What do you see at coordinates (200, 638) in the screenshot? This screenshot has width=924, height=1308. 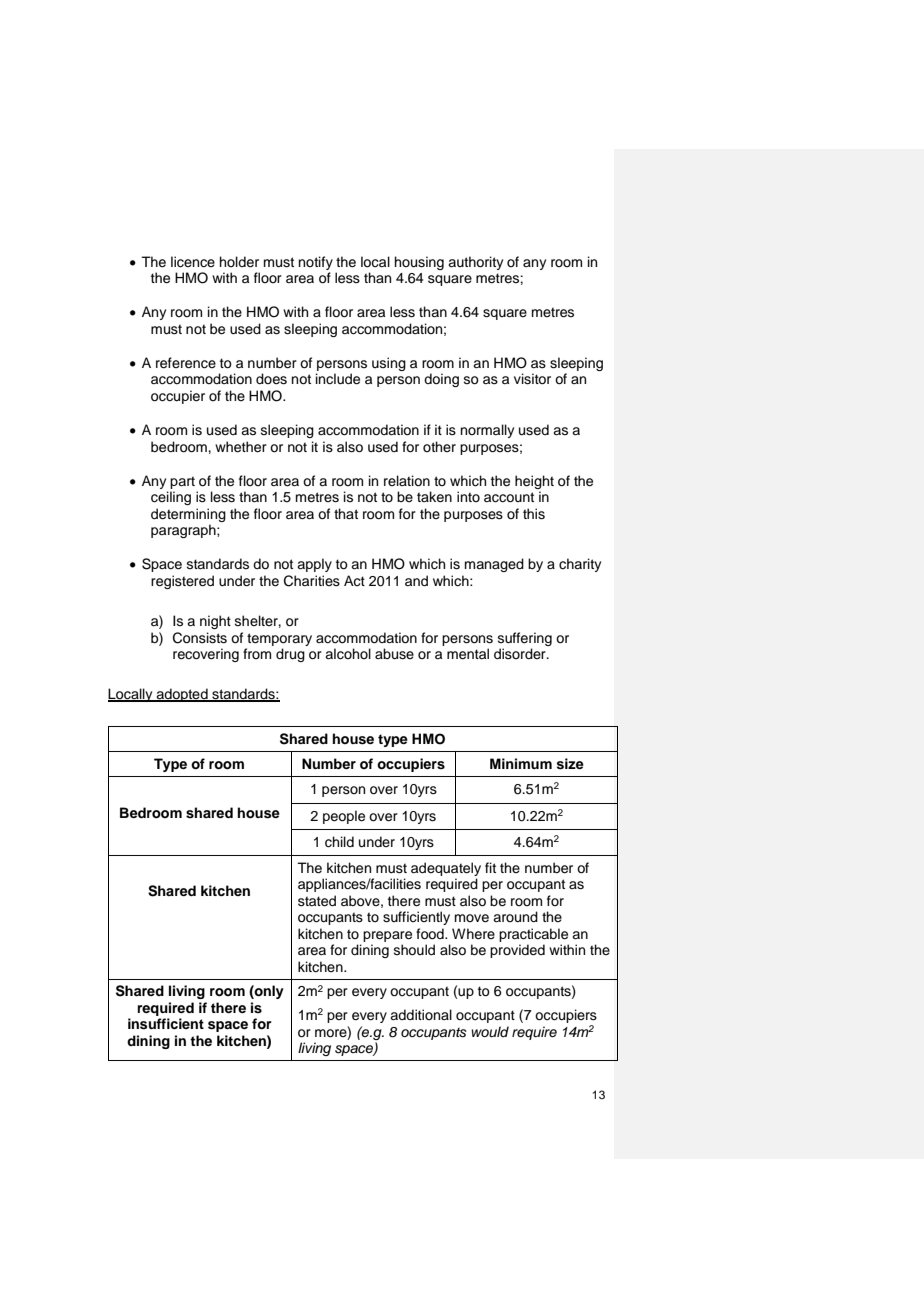 I see `Consists` at bounding box center [200, 638].
